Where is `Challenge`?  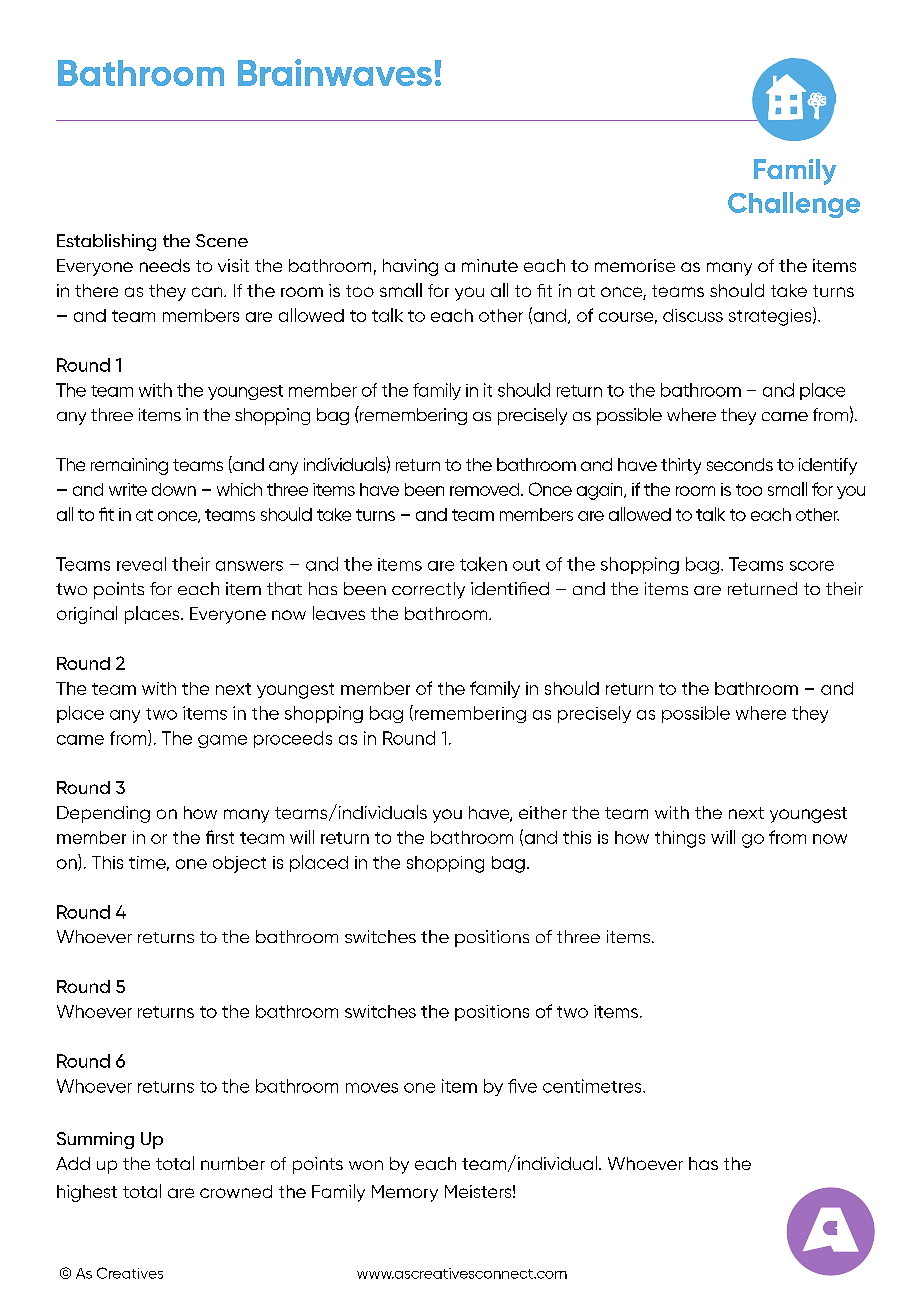
Challenge is located at coordinates (794, 205).
